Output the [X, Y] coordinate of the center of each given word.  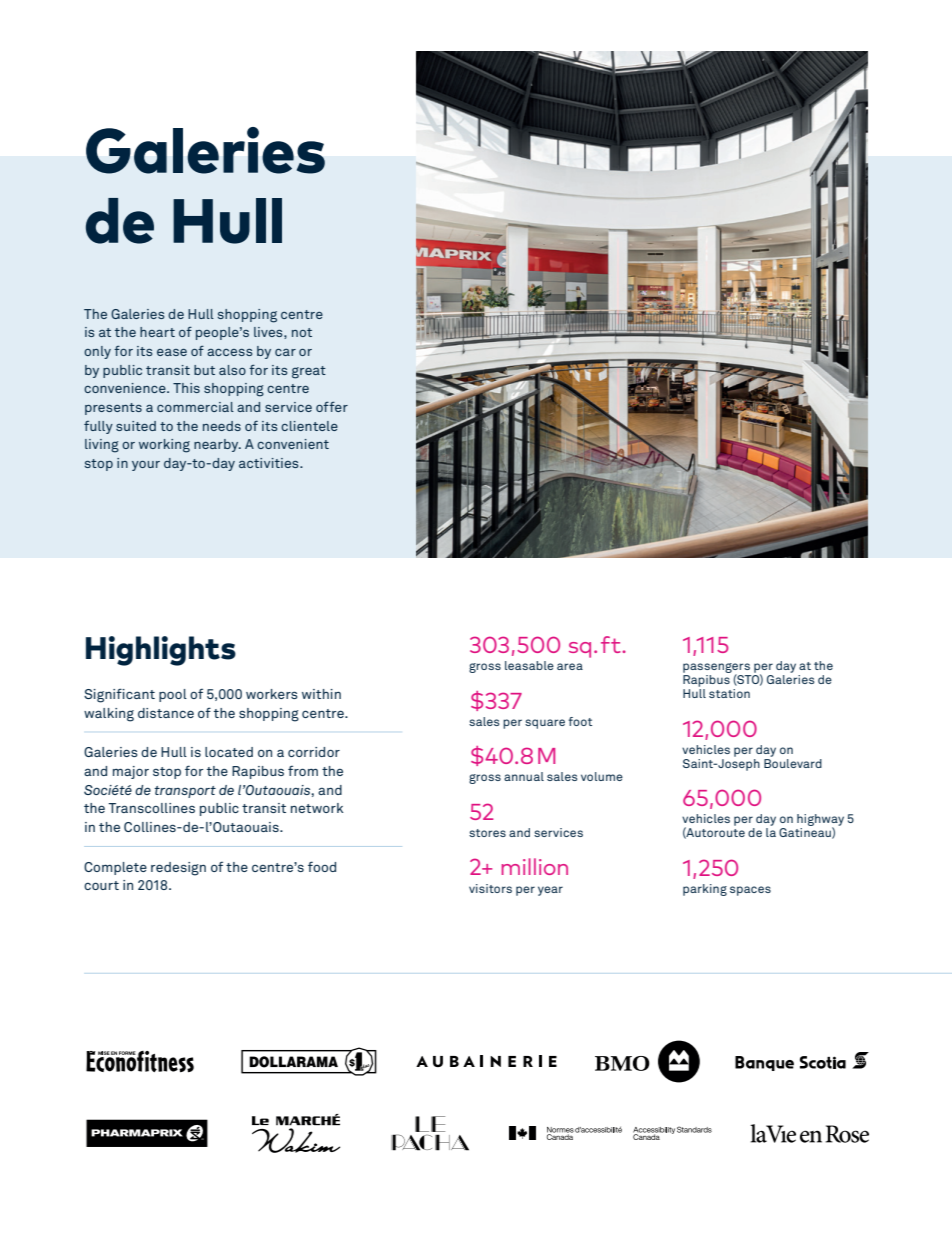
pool [173, 695]
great [309, 372]
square [545, 724]
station [729, 693]
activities [270, 463]
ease [172, 352]
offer [332, 406]
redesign [178, 869]
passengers [716, 669]
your [146, 466]
